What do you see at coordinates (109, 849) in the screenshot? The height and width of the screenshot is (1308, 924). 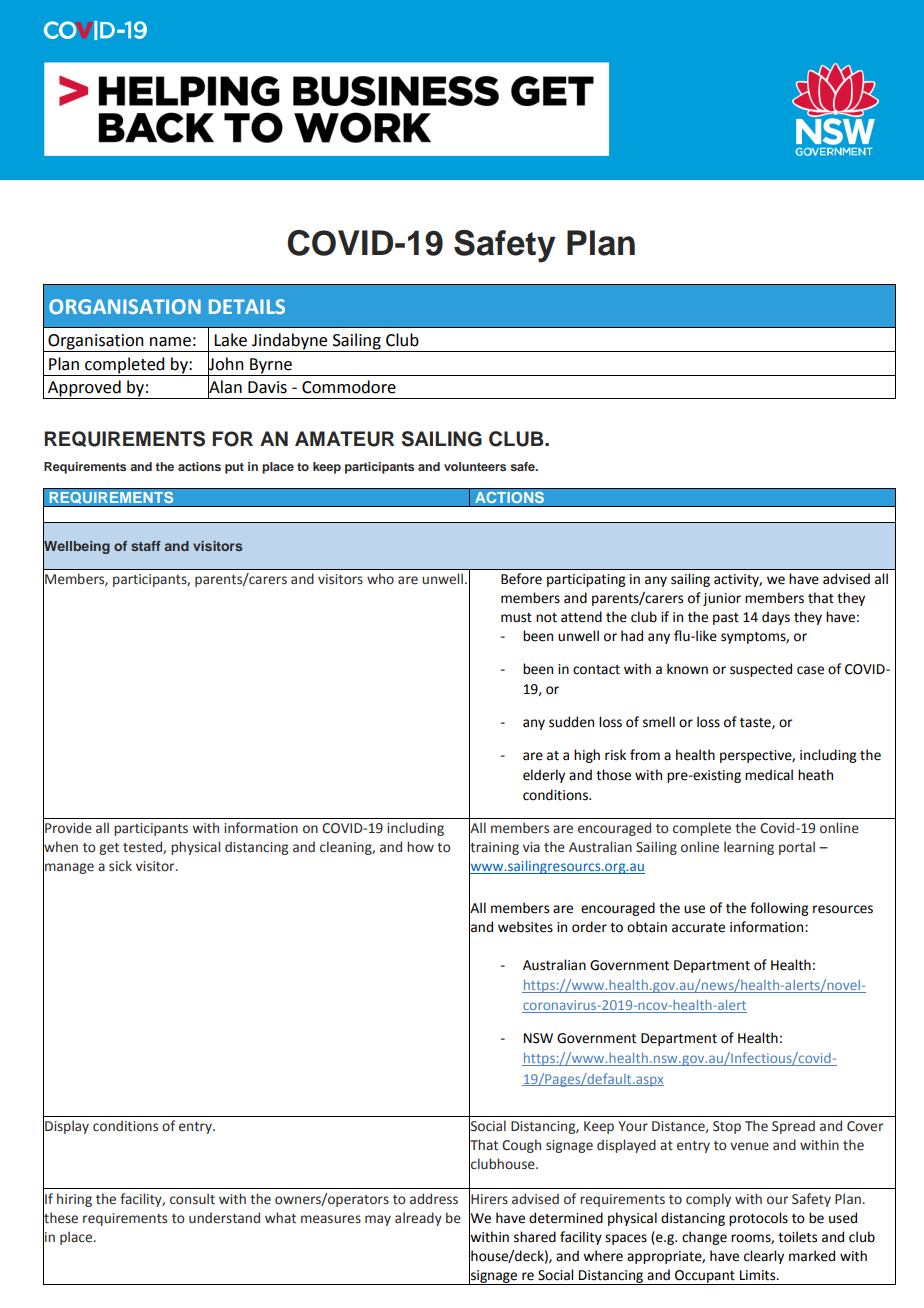 I see `get` at bounding box center [109, 849].
